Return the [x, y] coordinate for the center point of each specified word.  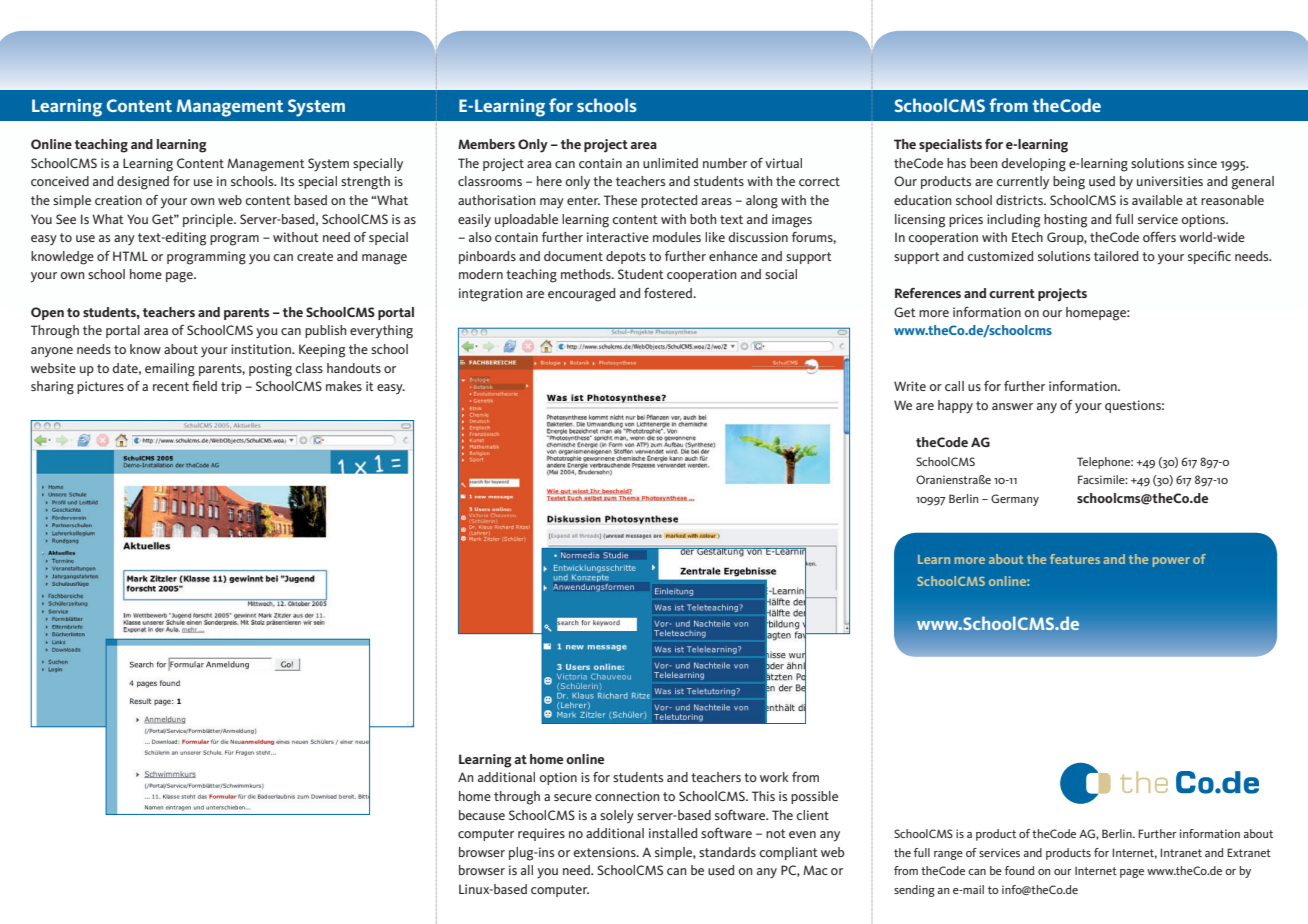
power [1171, 562]
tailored [1116, 256]
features [1075, 559]
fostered [669, 293]
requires [541, 834]
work [774, 777]
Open [47, 313]
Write [910, 386]
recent [171, 386]
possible [814, 797]
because [482, 815]
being [1069, 183]
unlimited [670, 163]
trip [231, 387]
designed [143, 183]
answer [1012, 406]
